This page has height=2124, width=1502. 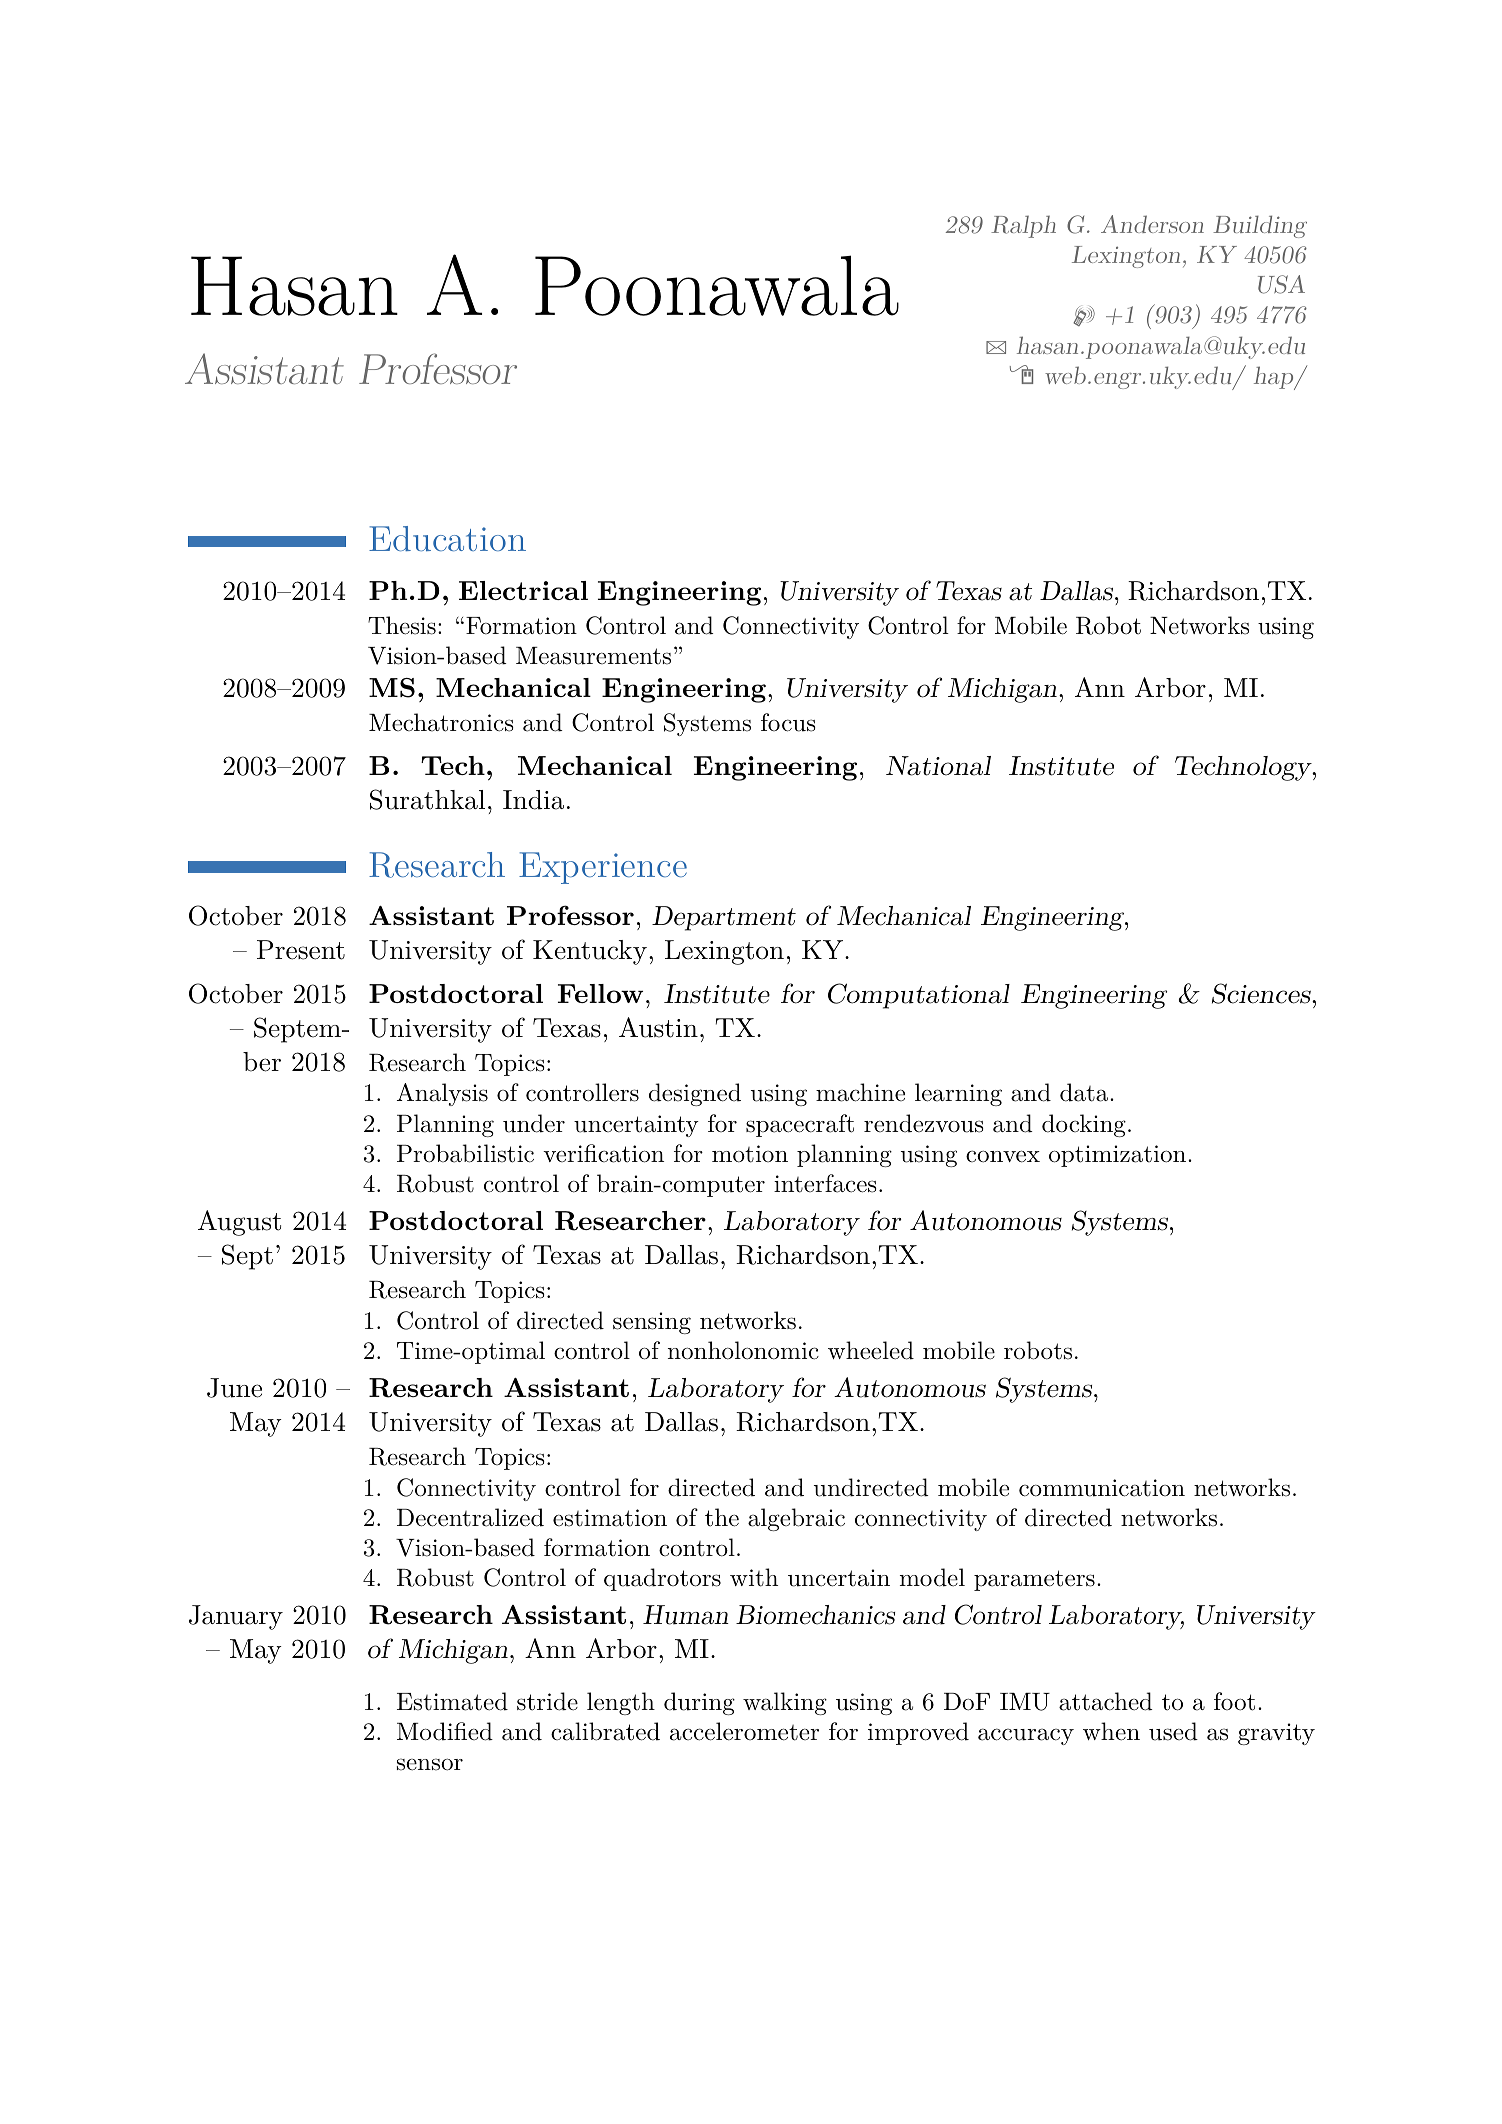 What do you see at coordinates (402, 625) in the page?
I see `Thesis` at bounding box center [402, 625].
